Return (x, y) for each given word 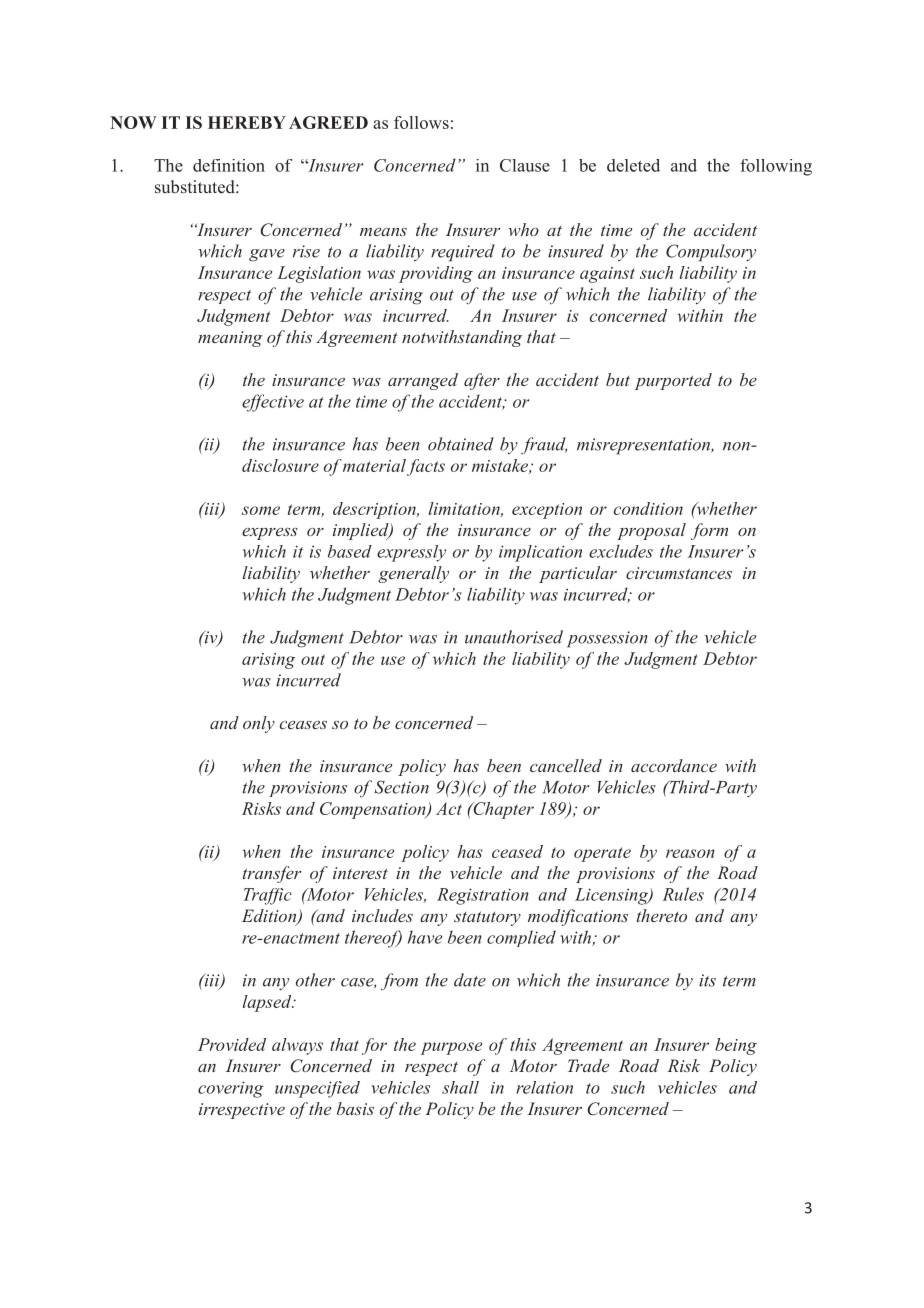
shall (460, 1087)
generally (413, 574)
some (261, 510)
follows (421, 122)
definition (229, 165)
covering (231, 1089)
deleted (633, 165)
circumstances (679, 573)
